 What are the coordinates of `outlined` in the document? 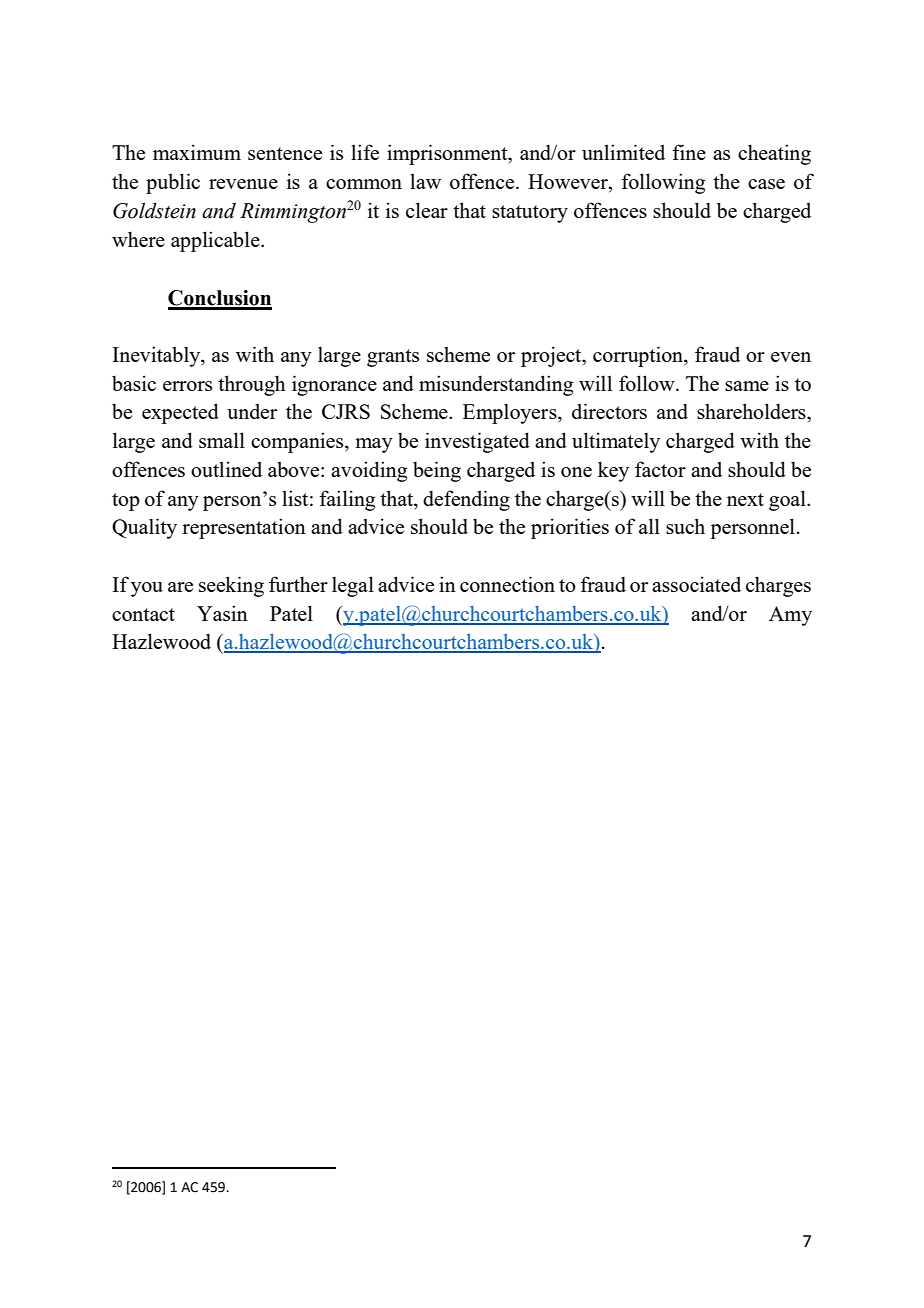 It's located at (226, 469).
